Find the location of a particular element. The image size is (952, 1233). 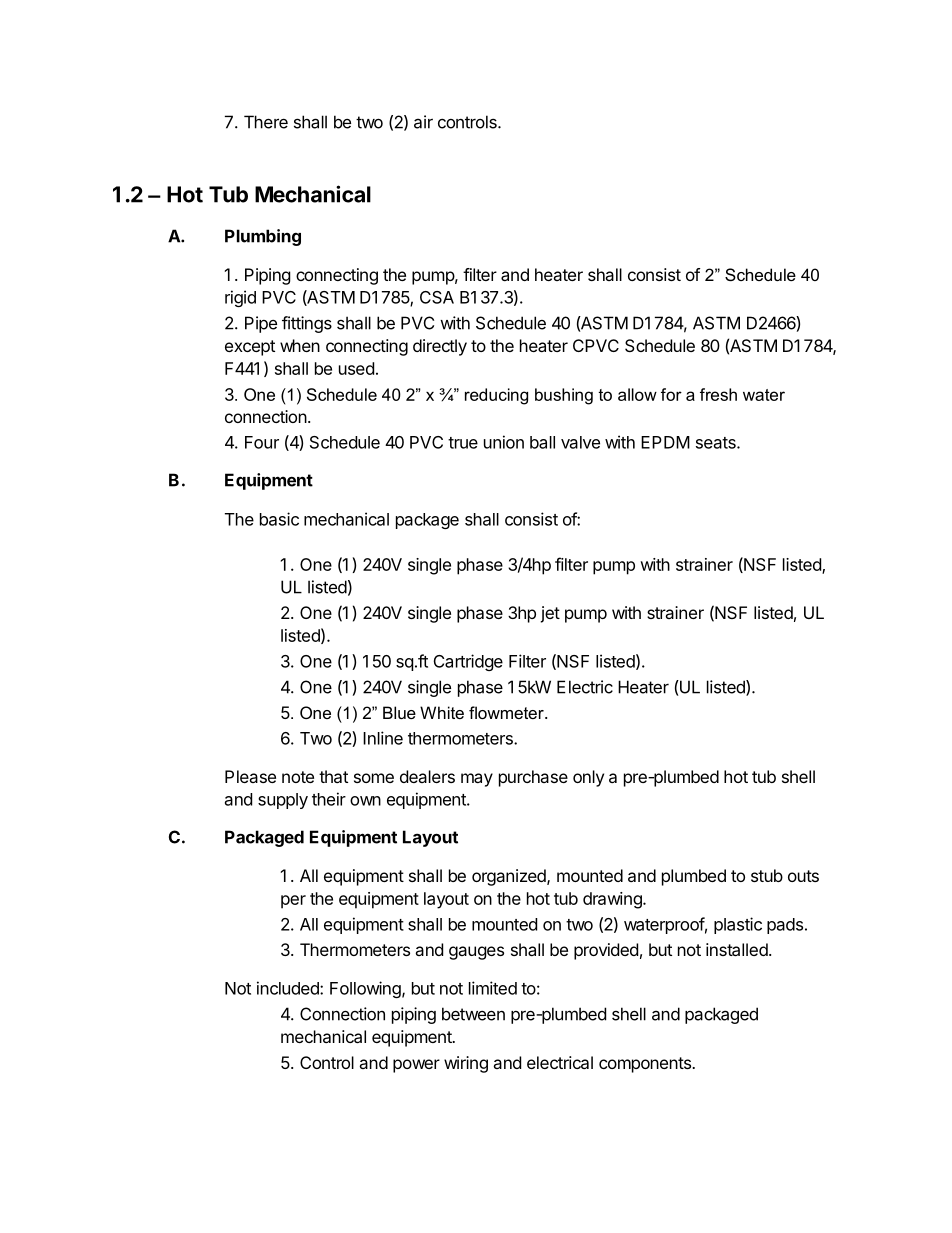

seats is located at coordinates (717, 443).
